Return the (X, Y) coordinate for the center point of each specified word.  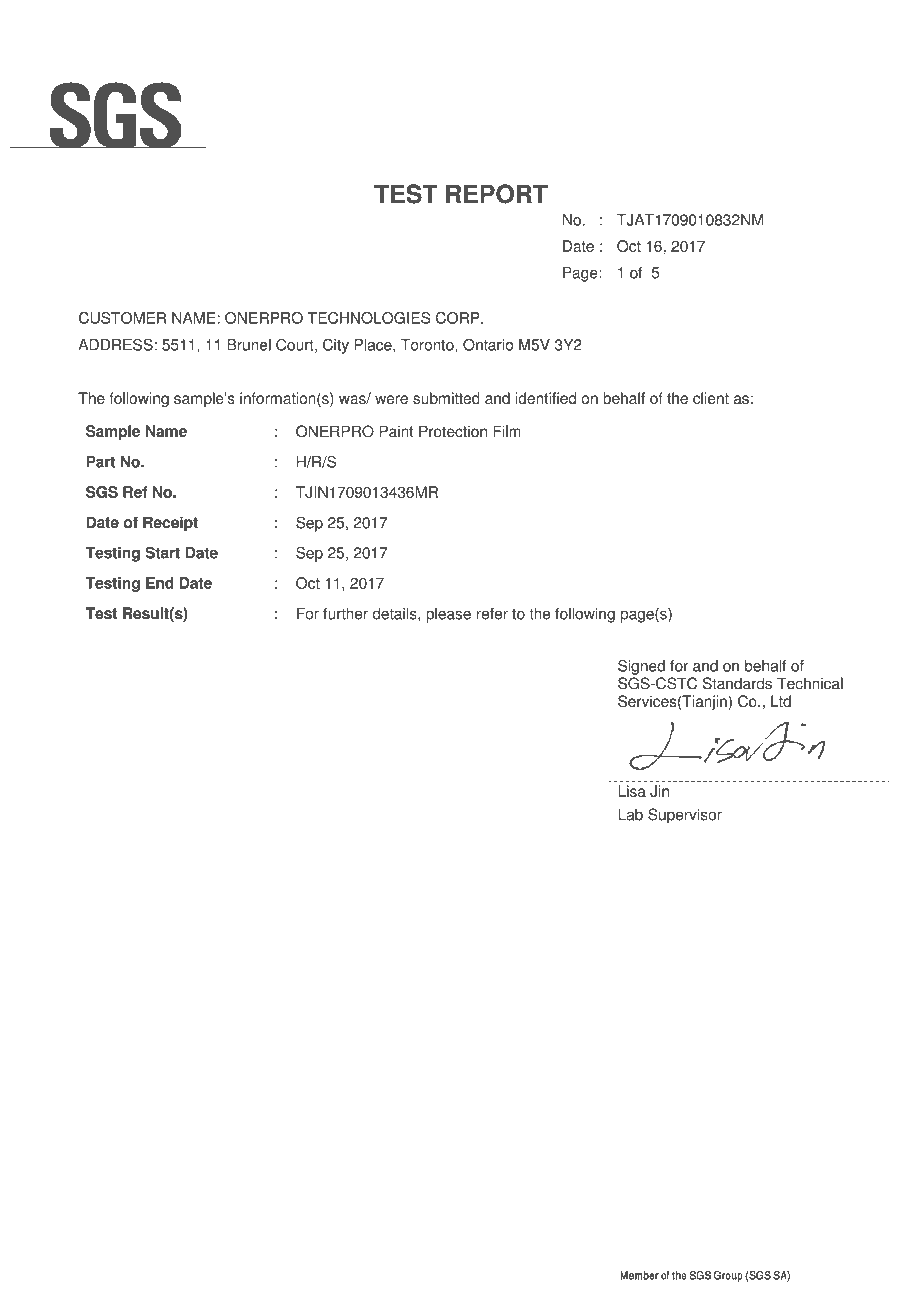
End (160, 583)
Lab (630, 814)
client (711, 398)
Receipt (170, 524)
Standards (737, 683)
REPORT (497, 194)
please (448, 615)
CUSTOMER (122, 318)
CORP (459, 318)
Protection (453, 431)
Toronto (428, 345)
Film (507, 431)
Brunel (249, 345)
